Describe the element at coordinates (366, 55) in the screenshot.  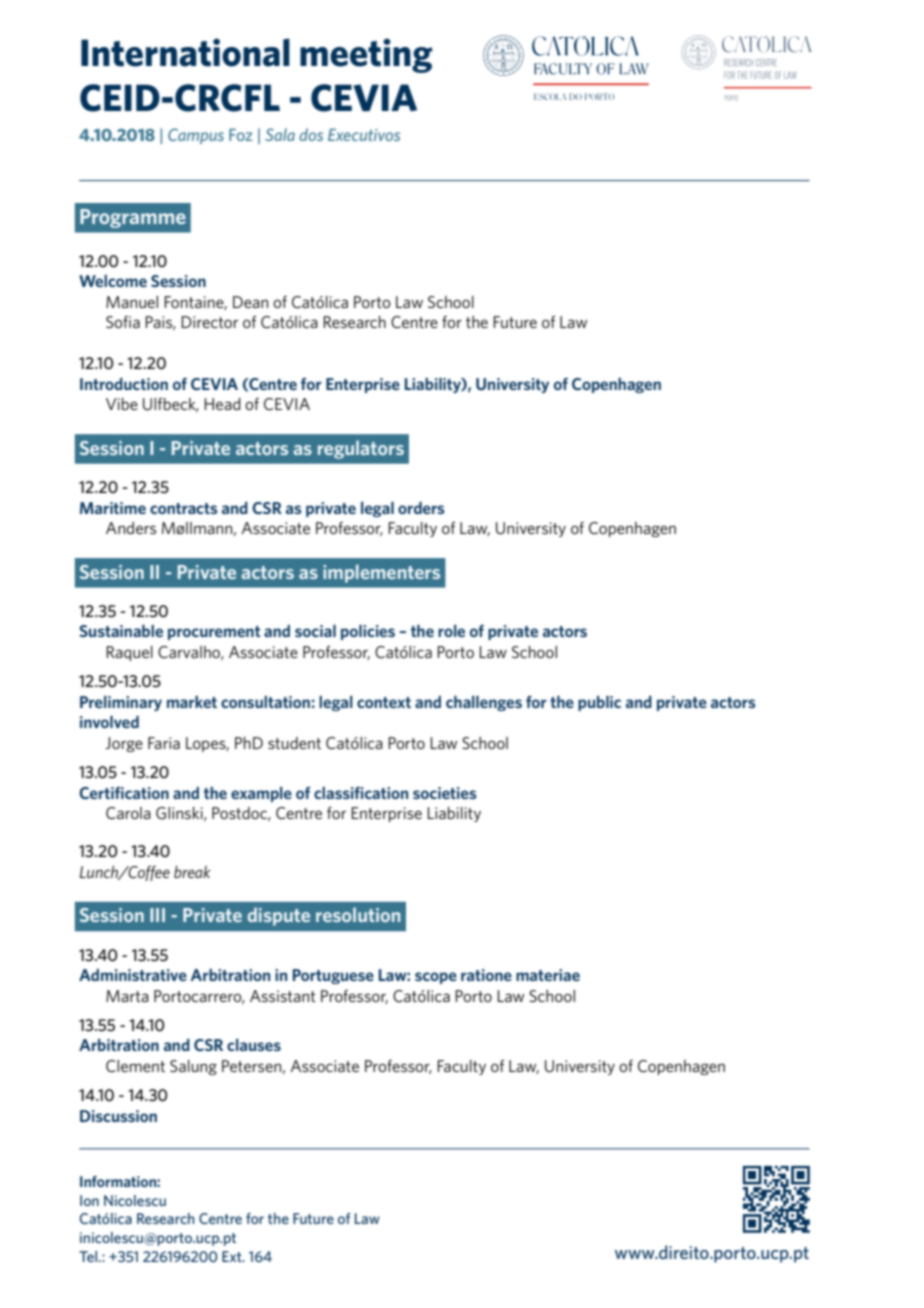
I see `meeting` at that location.
